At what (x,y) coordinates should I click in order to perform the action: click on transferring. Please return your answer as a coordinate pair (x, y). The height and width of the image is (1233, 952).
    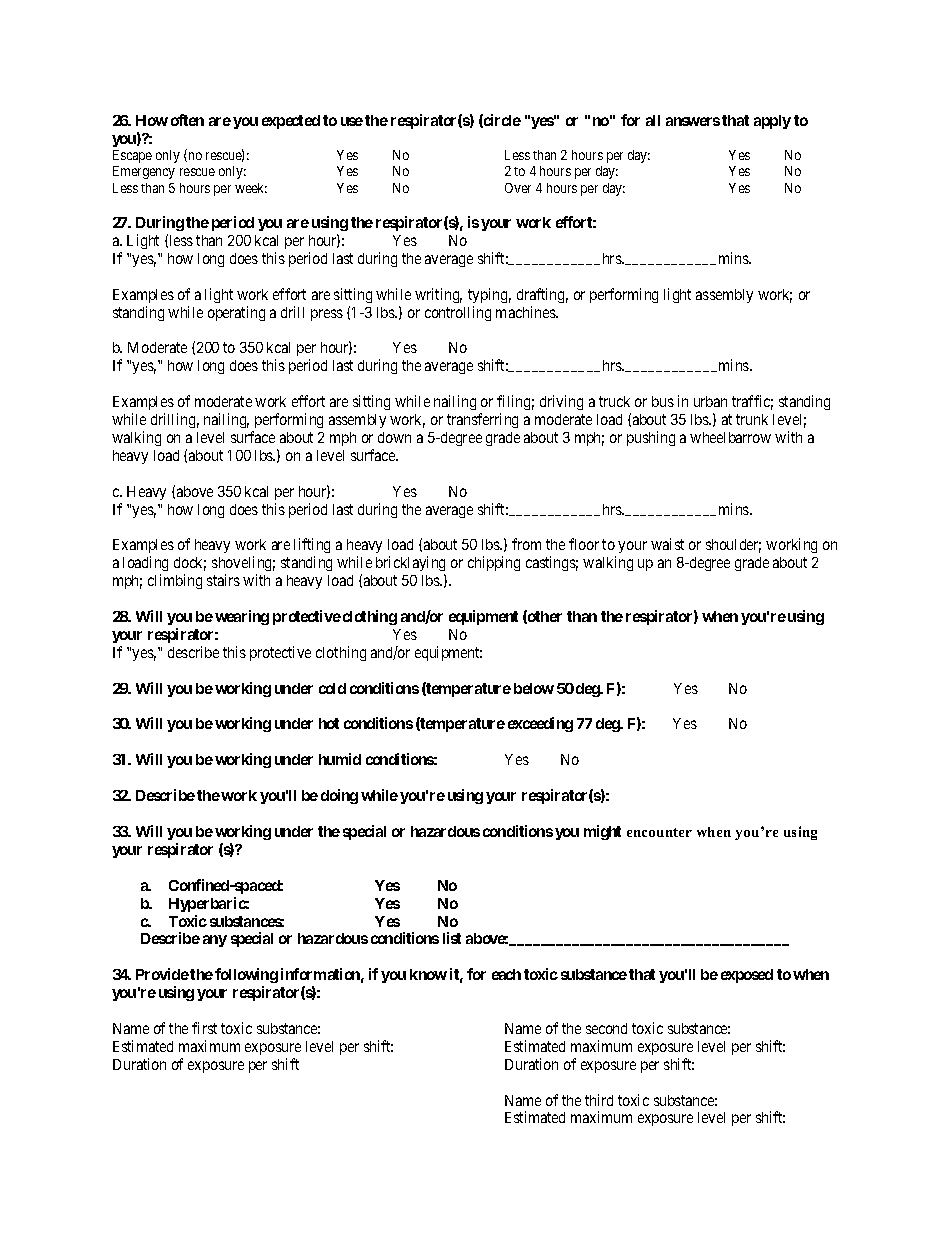
    Looking at the image, I should click on (482, 420).
